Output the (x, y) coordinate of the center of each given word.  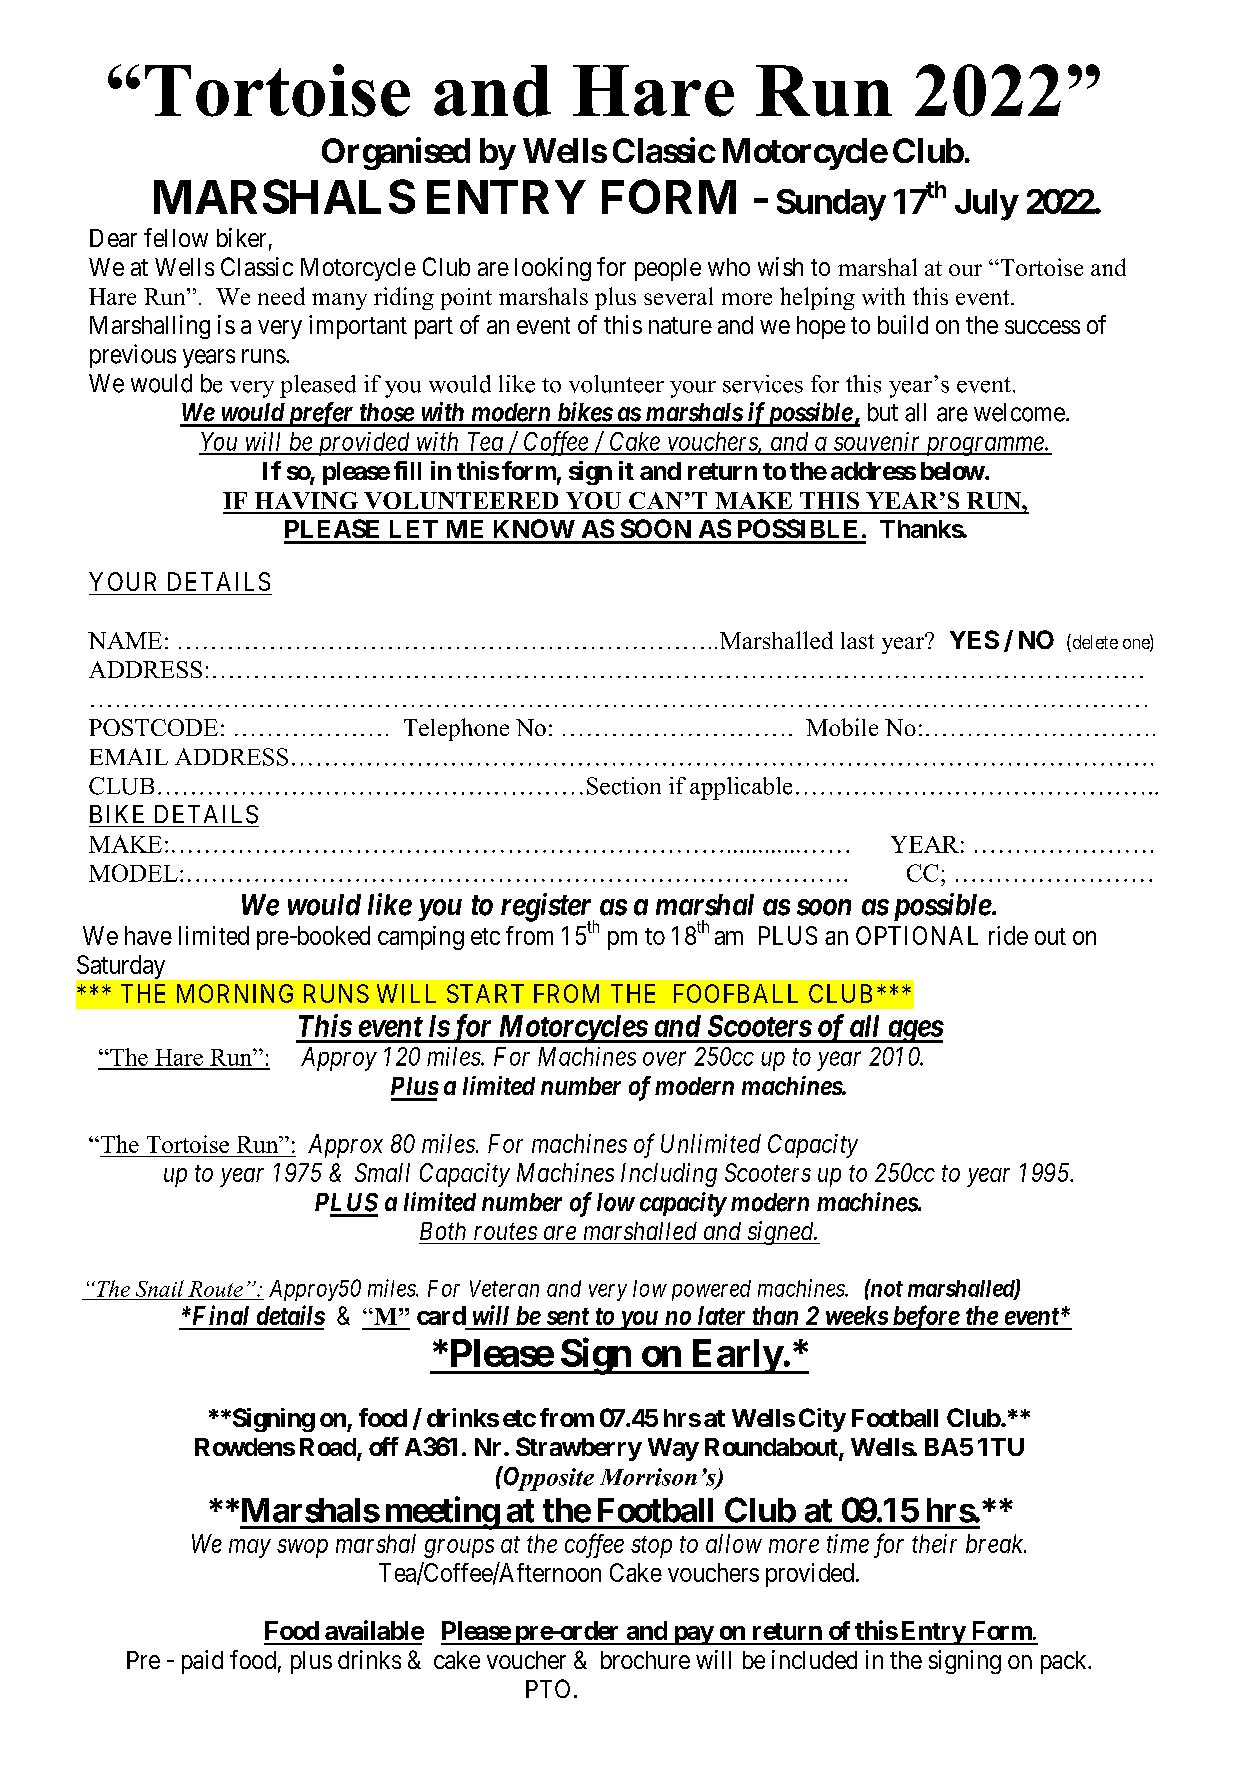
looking (553, 269)
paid (202, 1662)
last (857, 640)
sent (568, 1316)
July (986, 205)
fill (407, 470)
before (925, 1317)
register (547, 908)
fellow (176, 237)
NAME (125, 640)
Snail (160, 1288)
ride (1008, 935)
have (148, 935)
